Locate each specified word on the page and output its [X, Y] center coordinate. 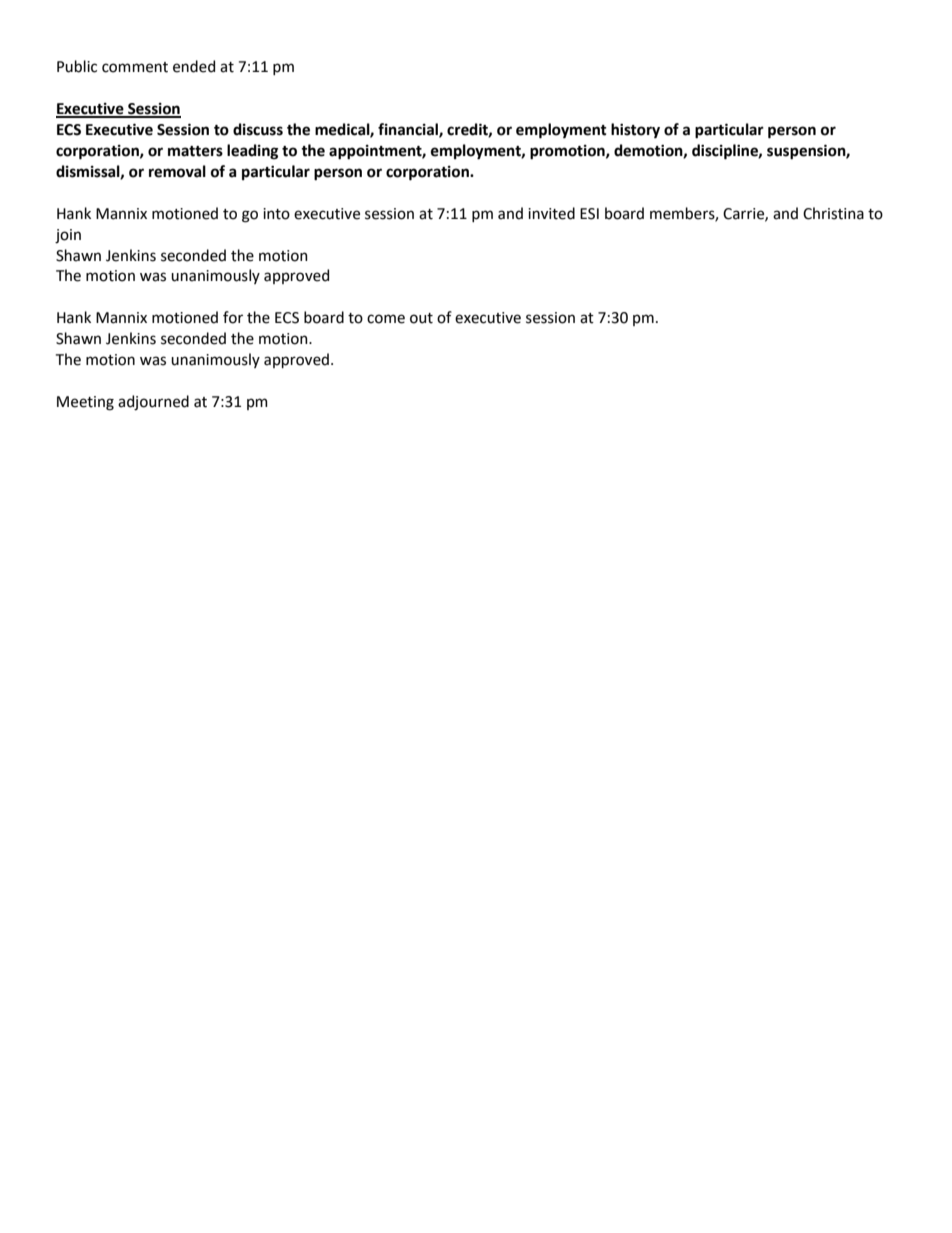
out [421, 318]
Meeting [85, 403]
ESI [589, 214]
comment [135, 67]
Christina [833, 213]
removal [177, 171]
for [233, 317]
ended [194, 66]
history [635, 130]
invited [551, 213]
